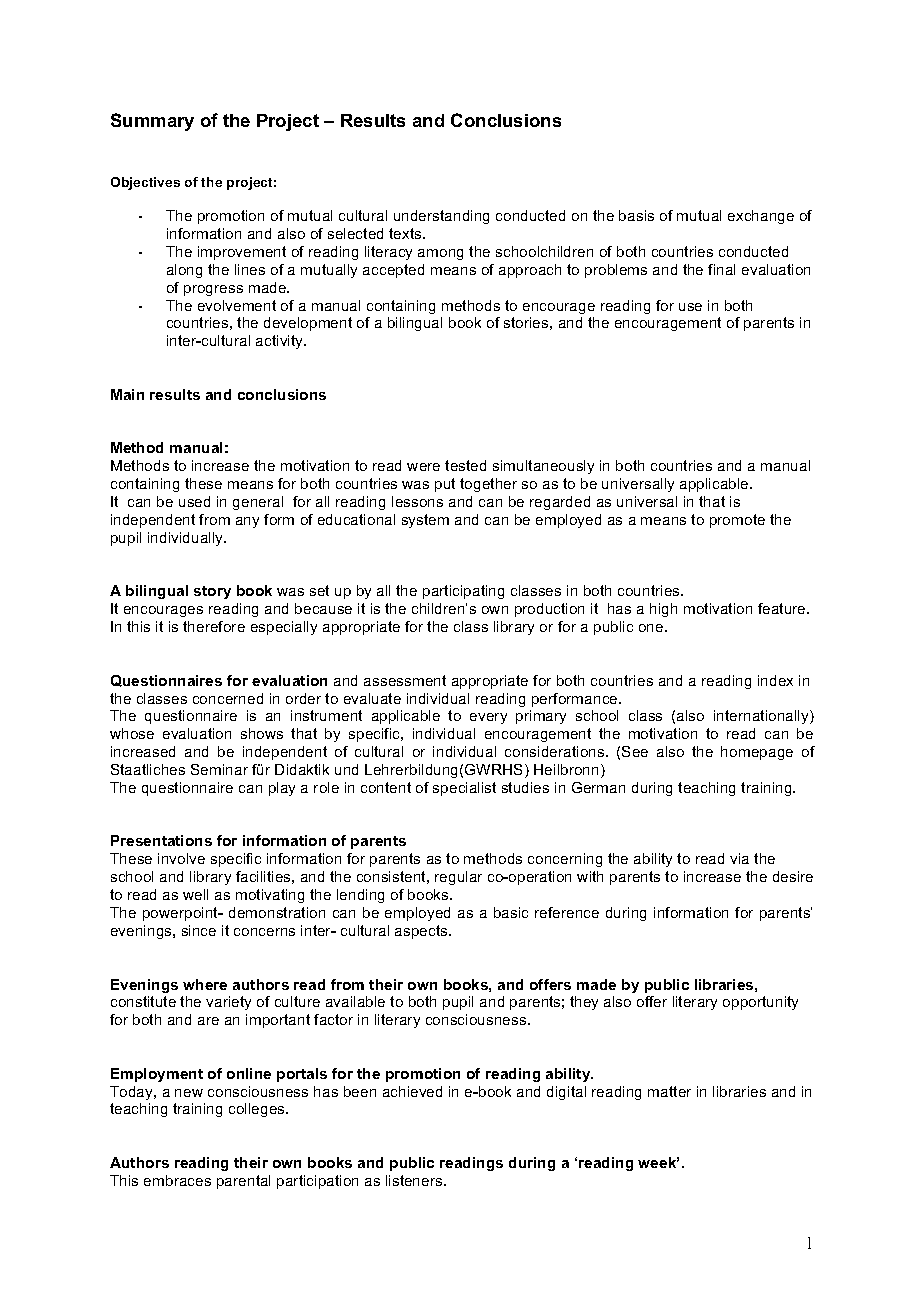 The image size is (924, 1308). Describe the element at coordinates (441, 217) in the image. I see `understanding` at that location.
